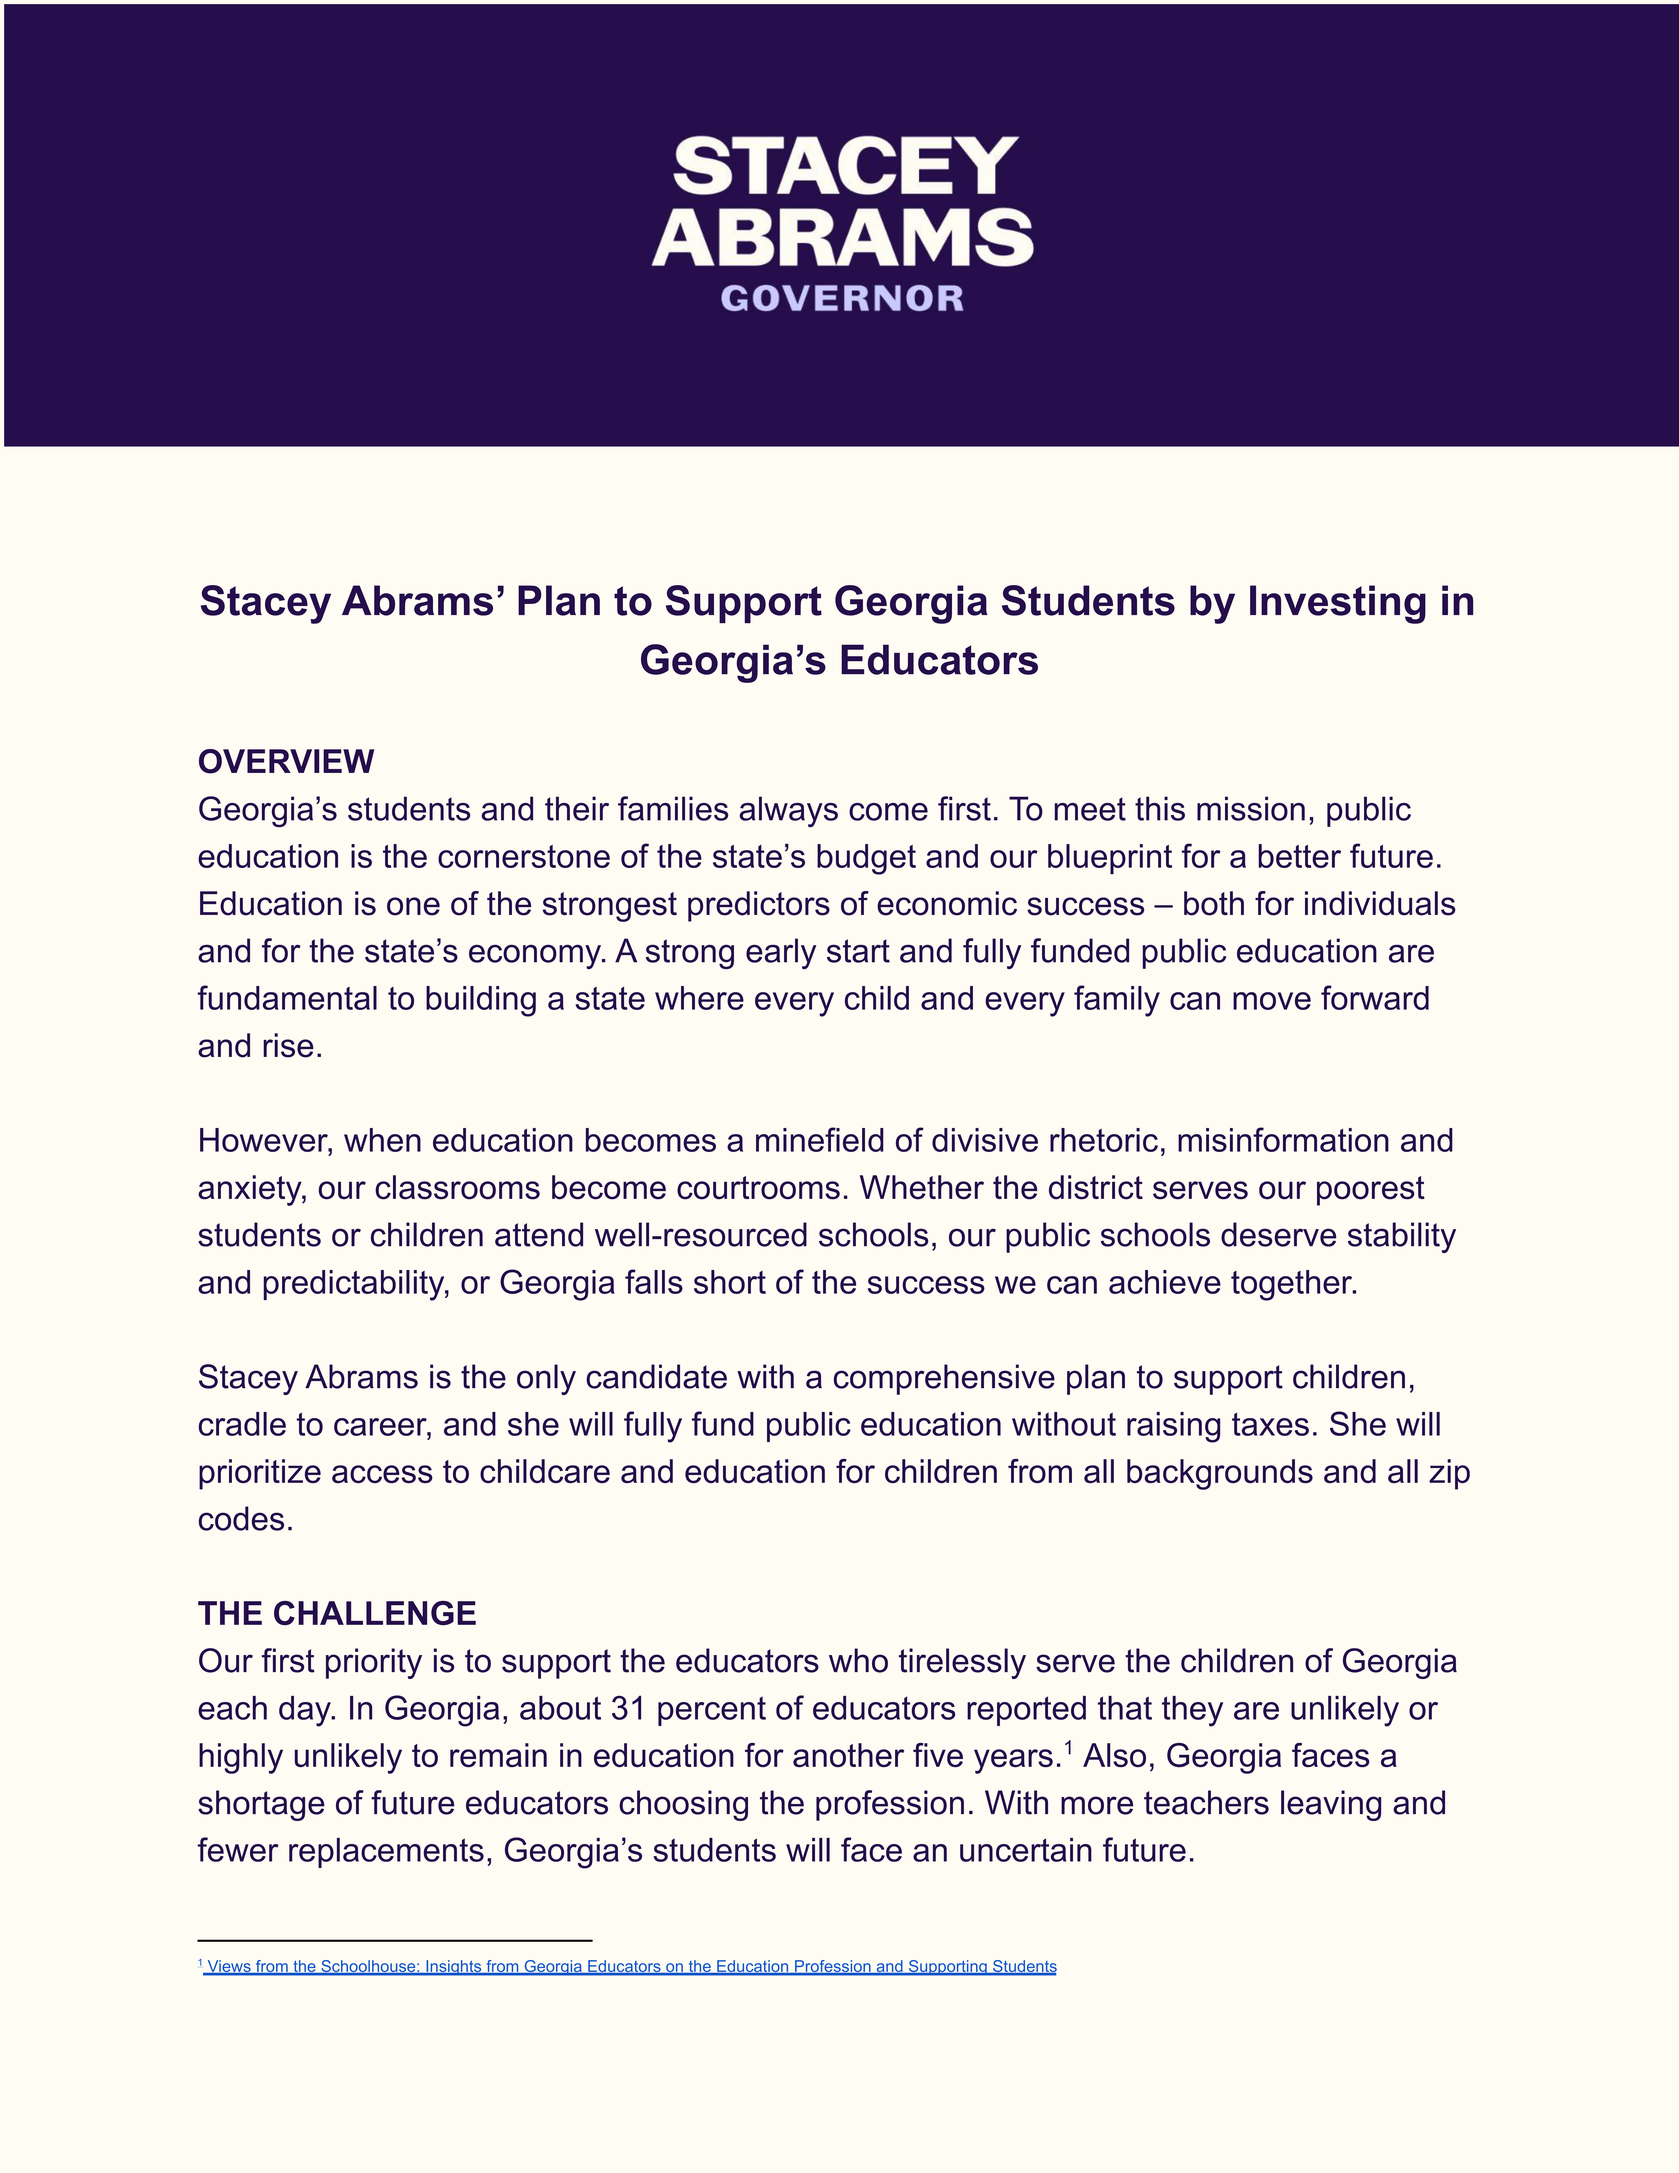  Describe the element at coordinates (539, 1234) in the screenshot. I see `attend` at that location.
